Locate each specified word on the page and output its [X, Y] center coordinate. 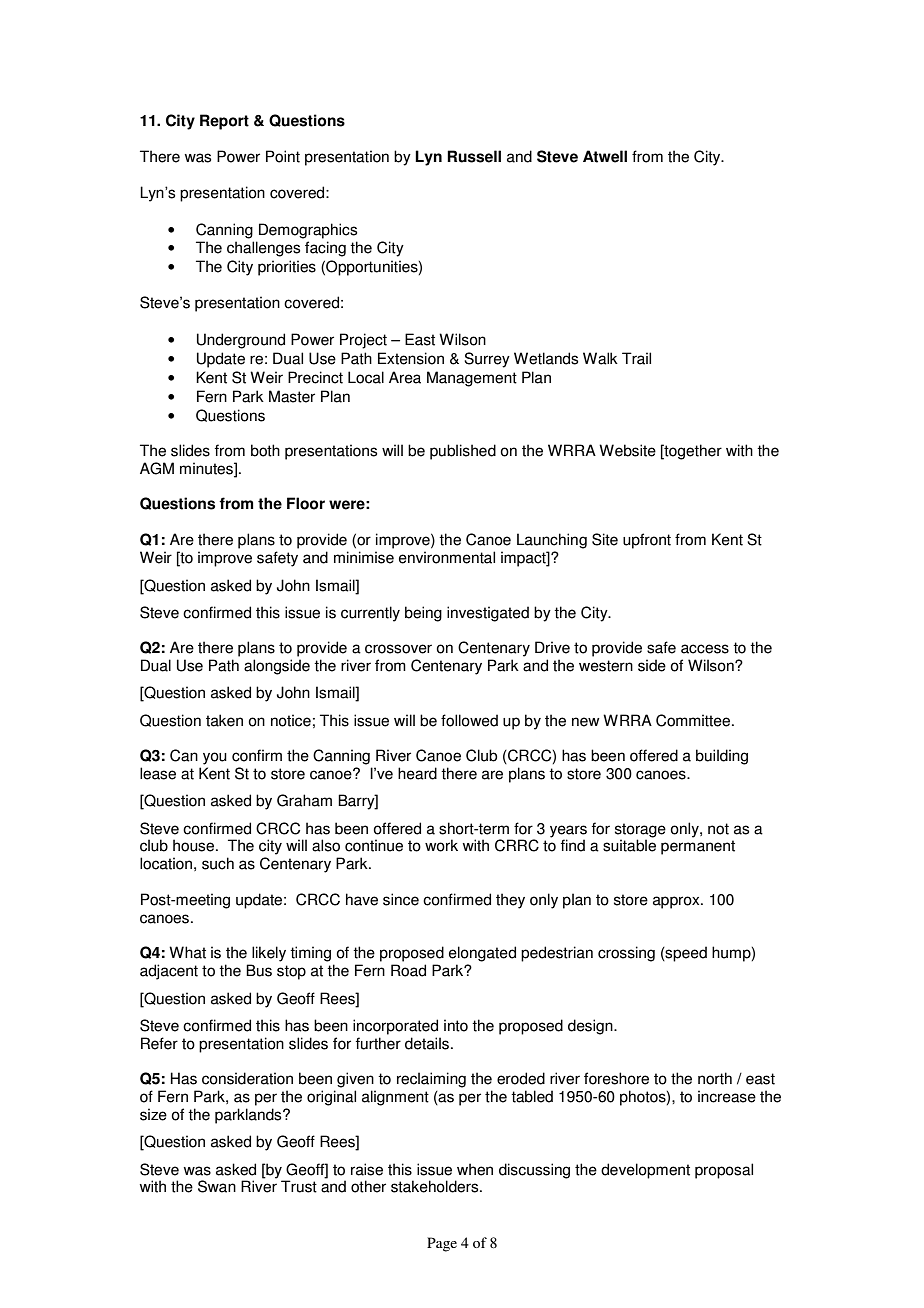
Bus [259, 970]
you [215, 758]
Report [224, 122]
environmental [447, 557]
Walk [600, 358]
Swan [217, 1186]
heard [417, 773]
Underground [241, 341]
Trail [636, 358]
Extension [411, 358]
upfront [647, 541]
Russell [474, 156]
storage [640, 830]
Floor [306, 503]
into [456, 1025]
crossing [626, 954]
